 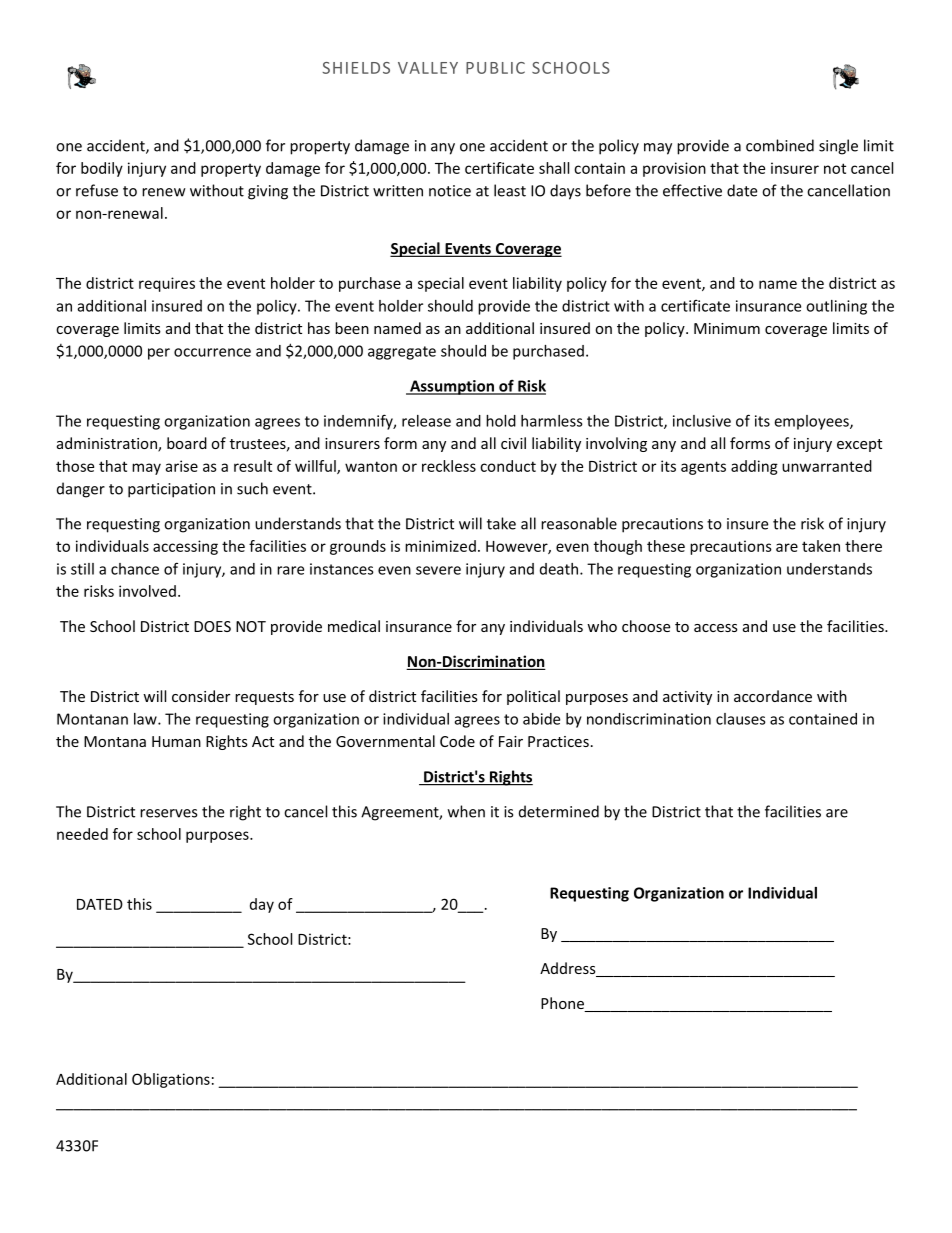 I want to click on there, so click(x=863, y=546).
